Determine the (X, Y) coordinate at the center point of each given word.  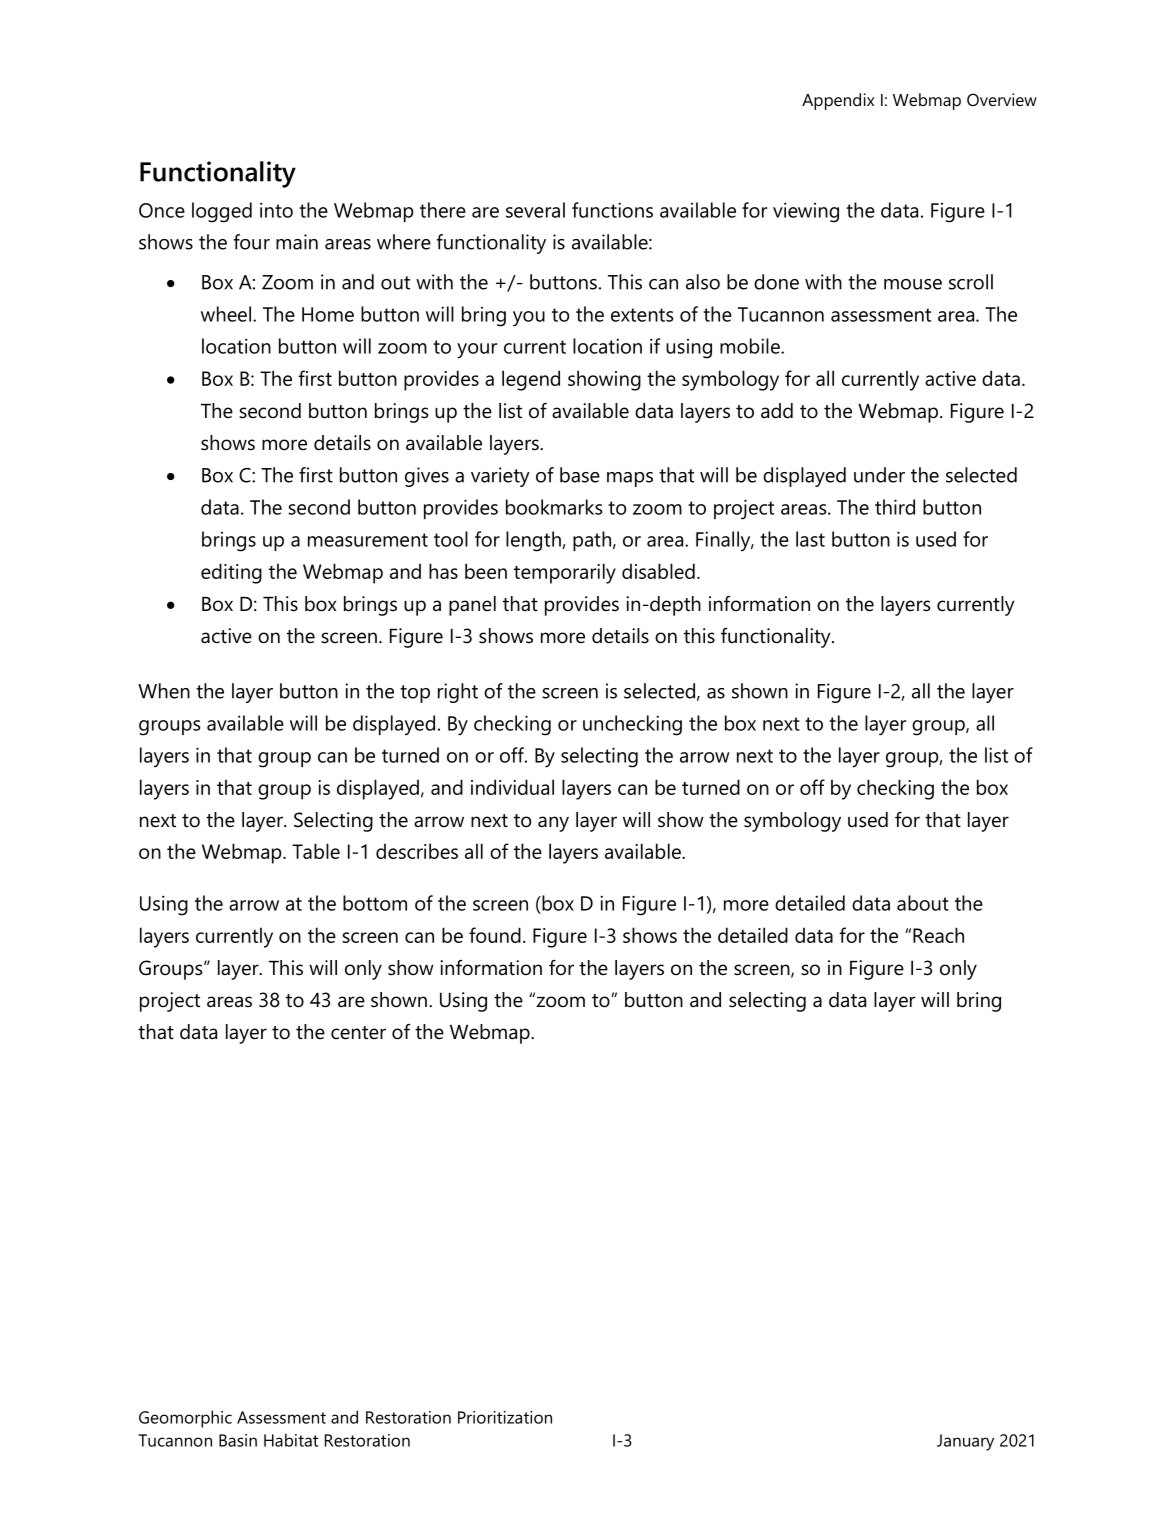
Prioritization (505, 1417)
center (358, 1033)
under (879, 475)
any (553, 824)
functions (612, 210)
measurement (368, 540)
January (965, 1442)
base (580, 475)
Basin (238, 1440)
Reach (938, 935)
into (276, 210)
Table (316, 851)
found (495, 935)
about (923, 903)
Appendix (838, 101)
